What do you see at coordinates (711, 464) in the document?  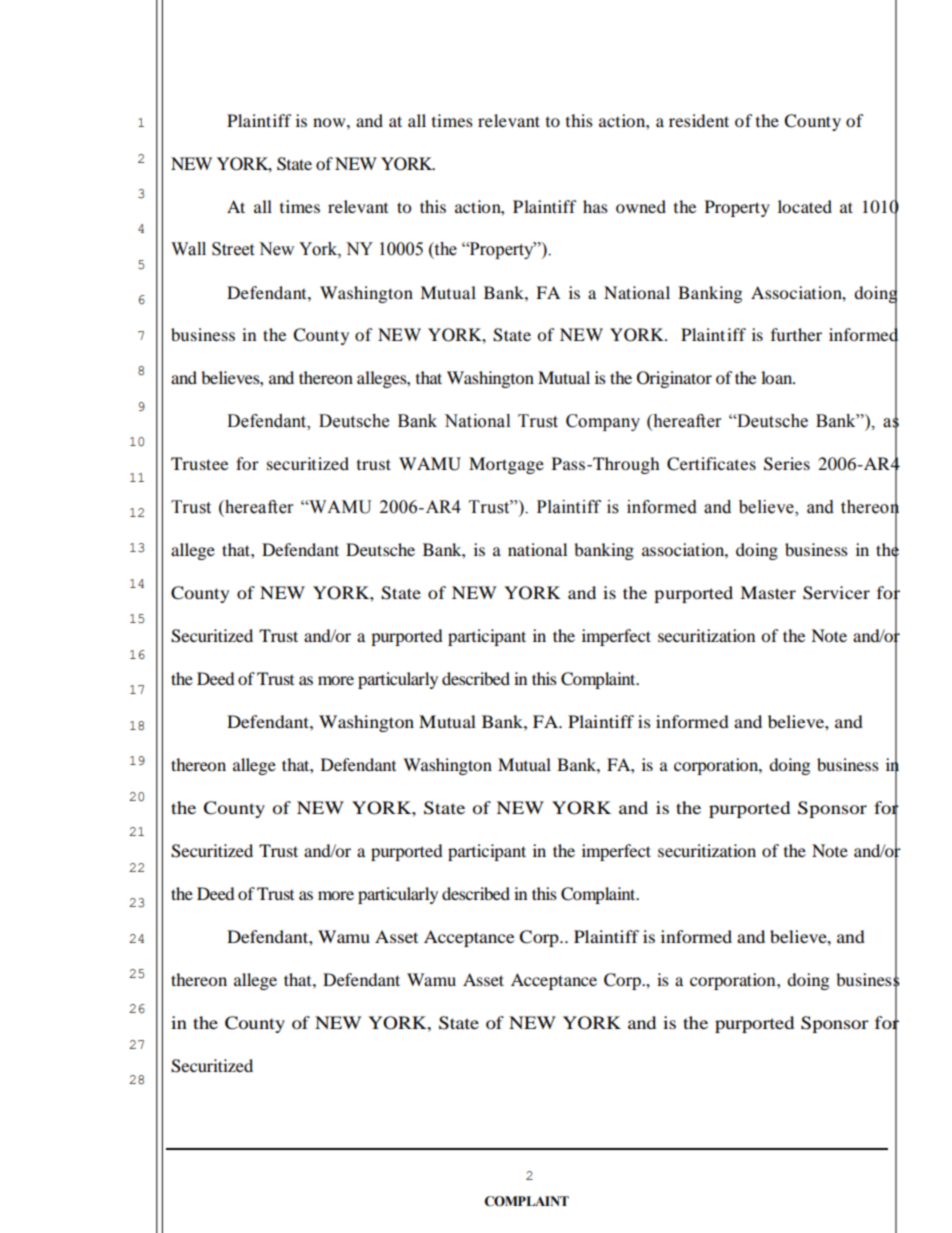 I see `Certificates` at bounding box center [711, 464].
